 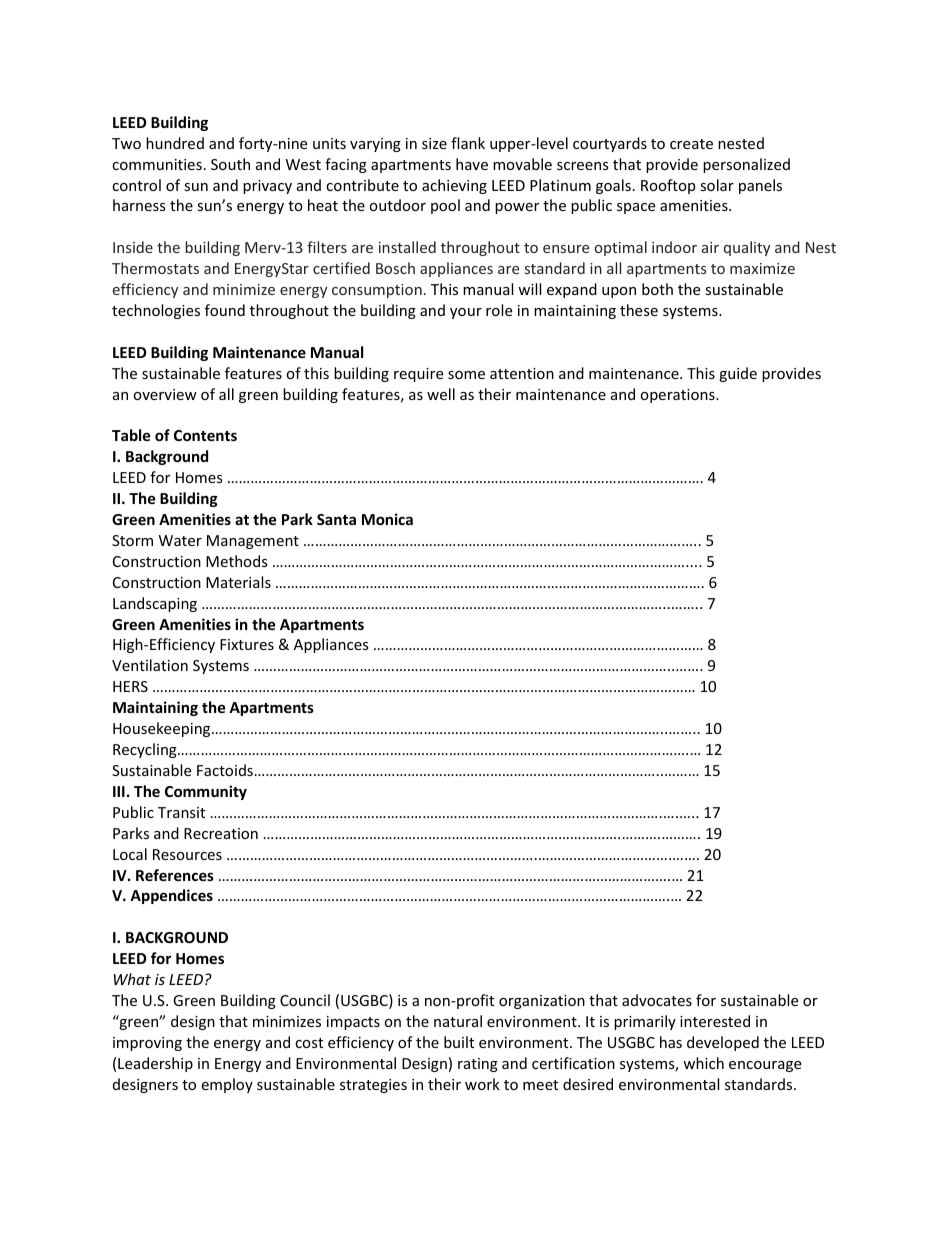 I want to click on Rooftop, so click(x=668, y=186).
